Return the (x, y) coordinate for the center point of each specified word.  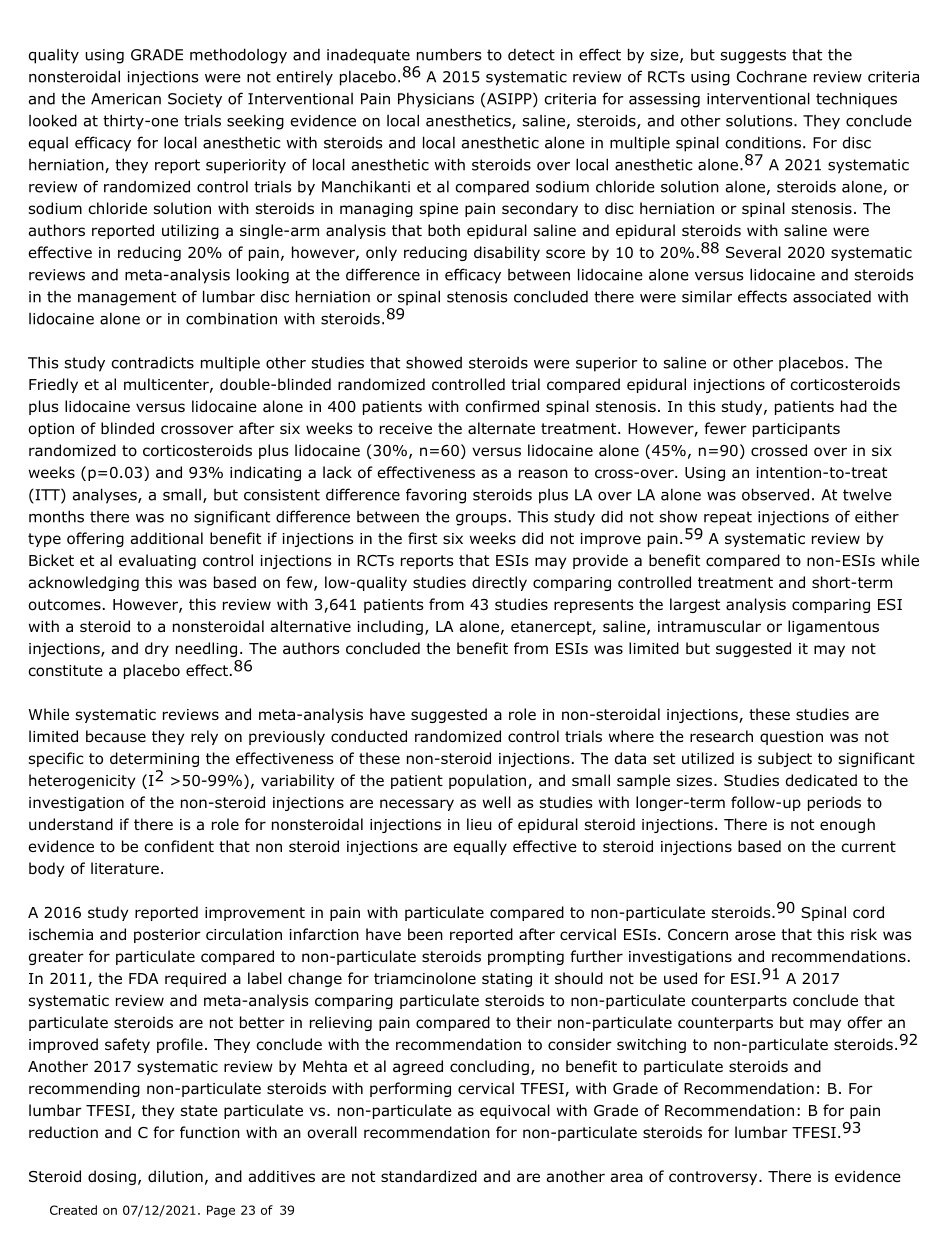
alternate (501, 428)
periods (834, 803)
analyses (106, 496)
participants (796, 430)
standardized (429, 1176)
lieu (479, 824)
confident (179, 846)
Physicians (436, 100)
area (626, 1178)
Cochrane (772, 76)
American (126, 99)
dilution (175, 1176)
